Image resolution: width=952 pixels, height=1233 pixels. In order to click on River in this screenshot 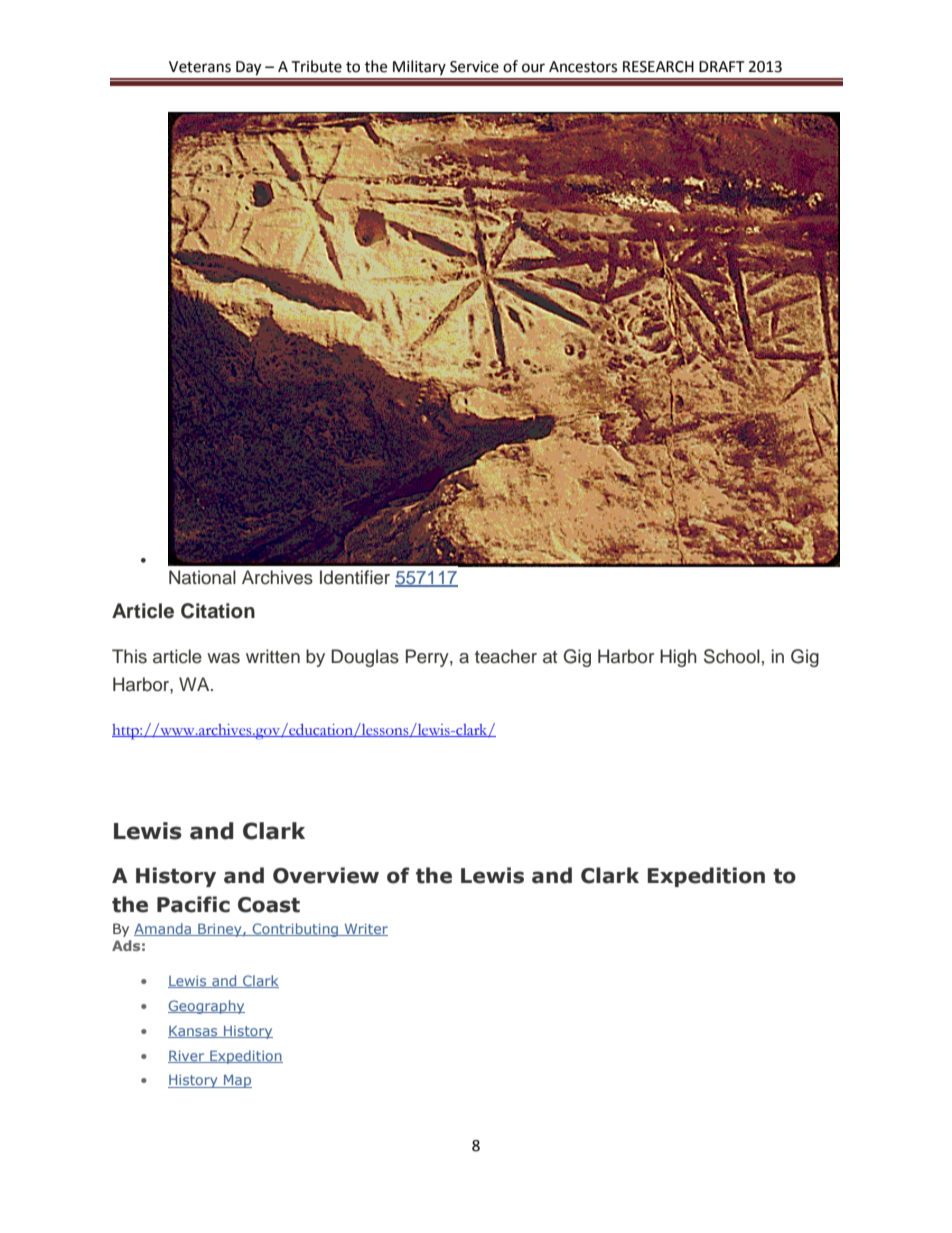, I will do `click(187, 1056)`.
